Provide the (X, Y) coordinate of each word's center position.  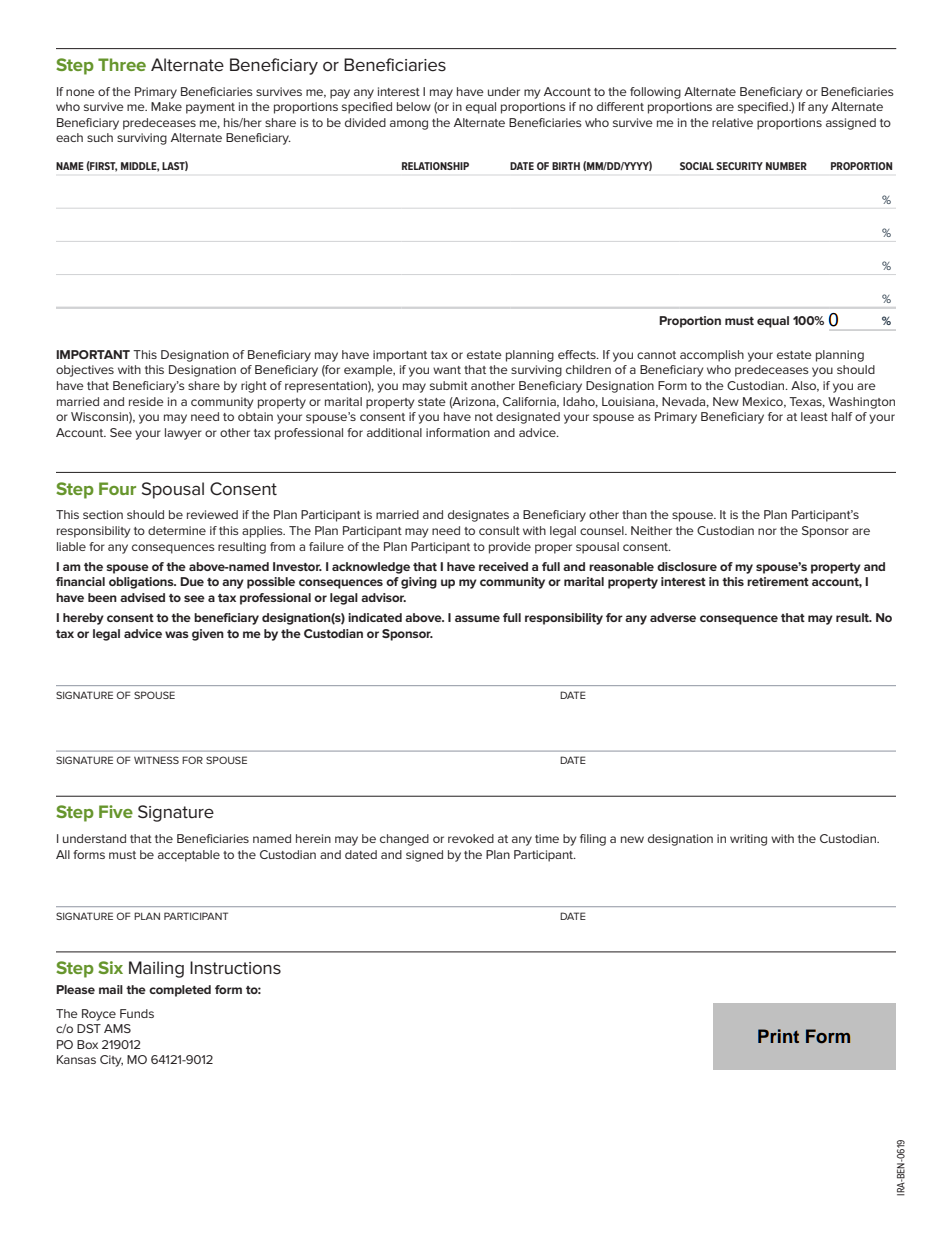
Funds (137, 1013)
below (414, 106)
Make (166, 106)
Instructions (235, 967)
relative (732, 122)
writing (748, 840)
